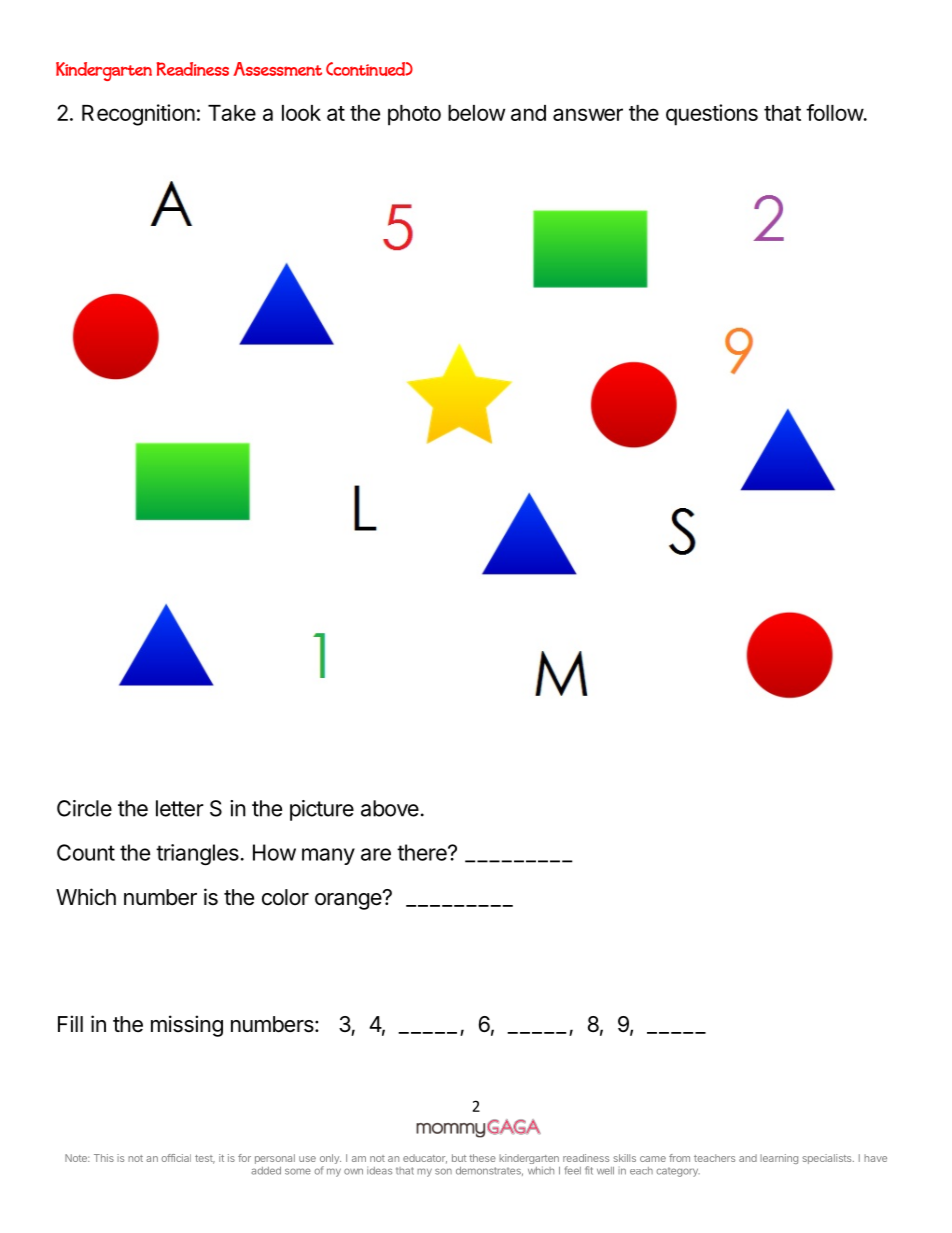 The width and height of the screenshot is (952, 1233). Describe the element at coordinates (180, 808) in the screenshot. I see `letter` at that location.
